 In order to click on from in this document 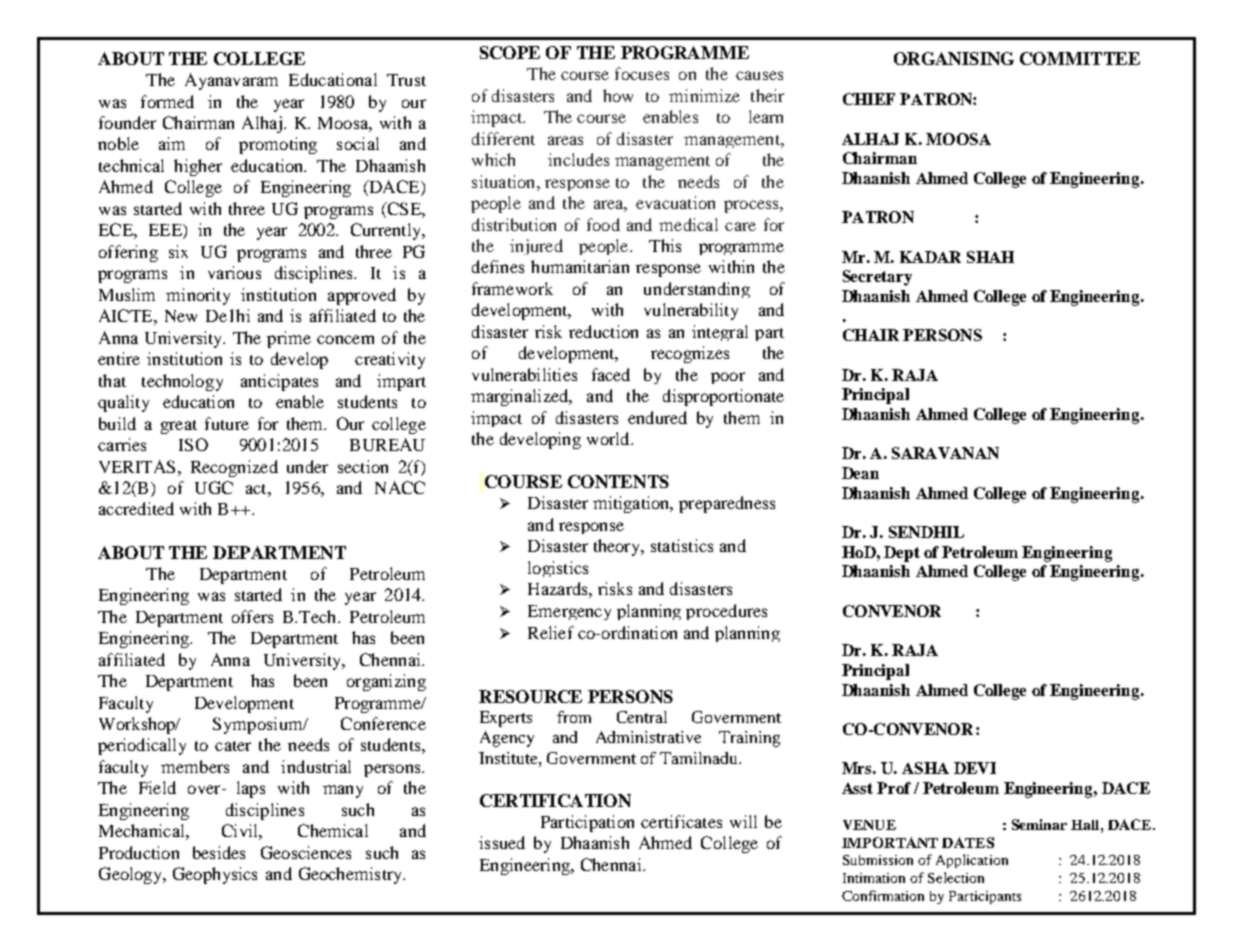, I will do `click(574, 717)`.
